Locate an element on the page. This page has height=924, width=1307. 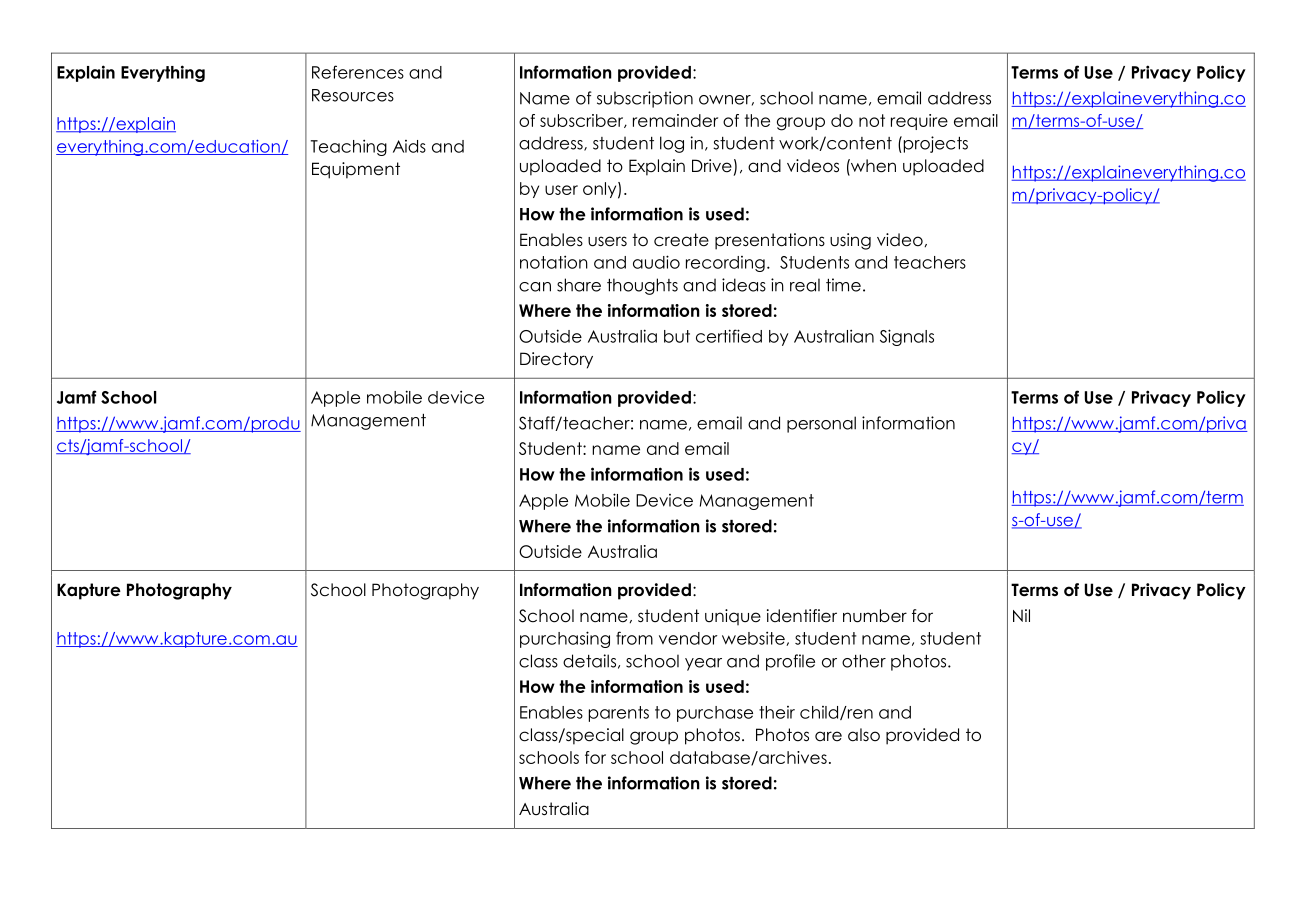
create is located at coordinates (681, 240).
